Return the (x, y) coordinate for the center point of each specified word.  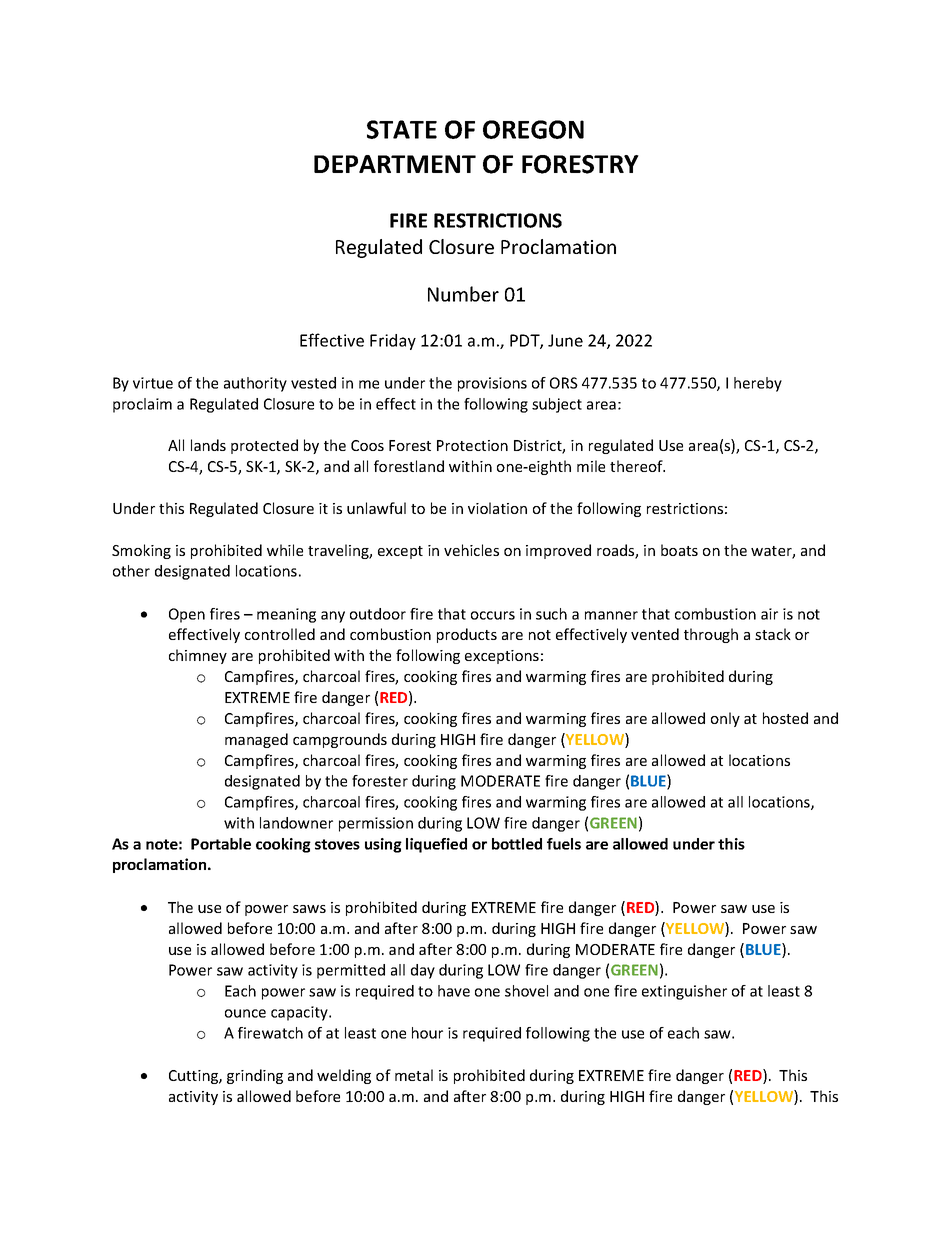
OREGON (533, 129)
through (711, 635)
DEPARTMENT (395, 164)
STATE (402, 129)
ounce (245, 1013)
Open (187, 615)
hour (427, 1033)
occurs (493, 615)
